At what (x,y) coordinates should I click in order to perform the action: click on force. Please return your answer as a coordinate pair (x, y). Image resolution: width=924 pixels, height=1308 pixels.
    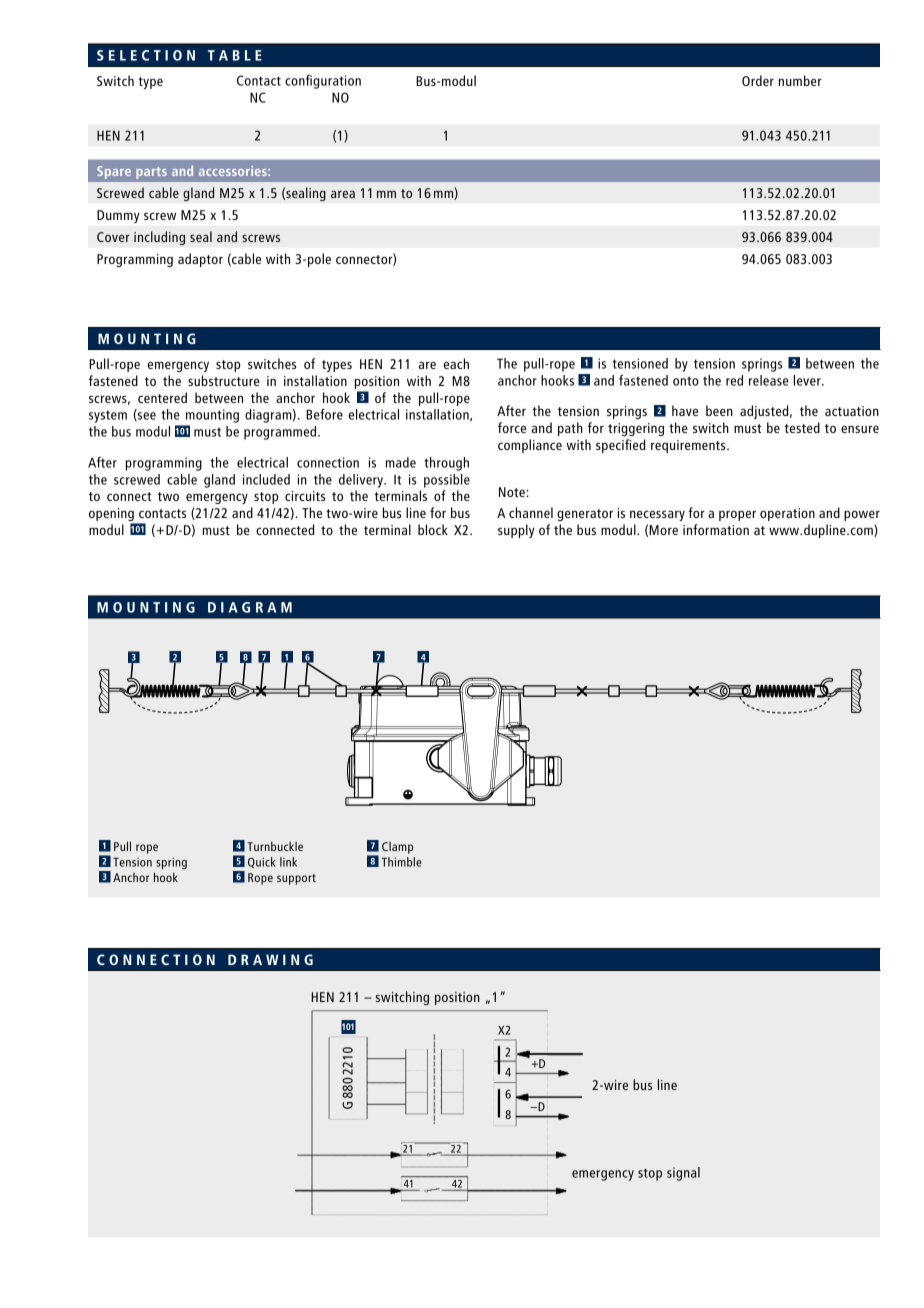
    Looking at the image, I should click on (512, 427).
